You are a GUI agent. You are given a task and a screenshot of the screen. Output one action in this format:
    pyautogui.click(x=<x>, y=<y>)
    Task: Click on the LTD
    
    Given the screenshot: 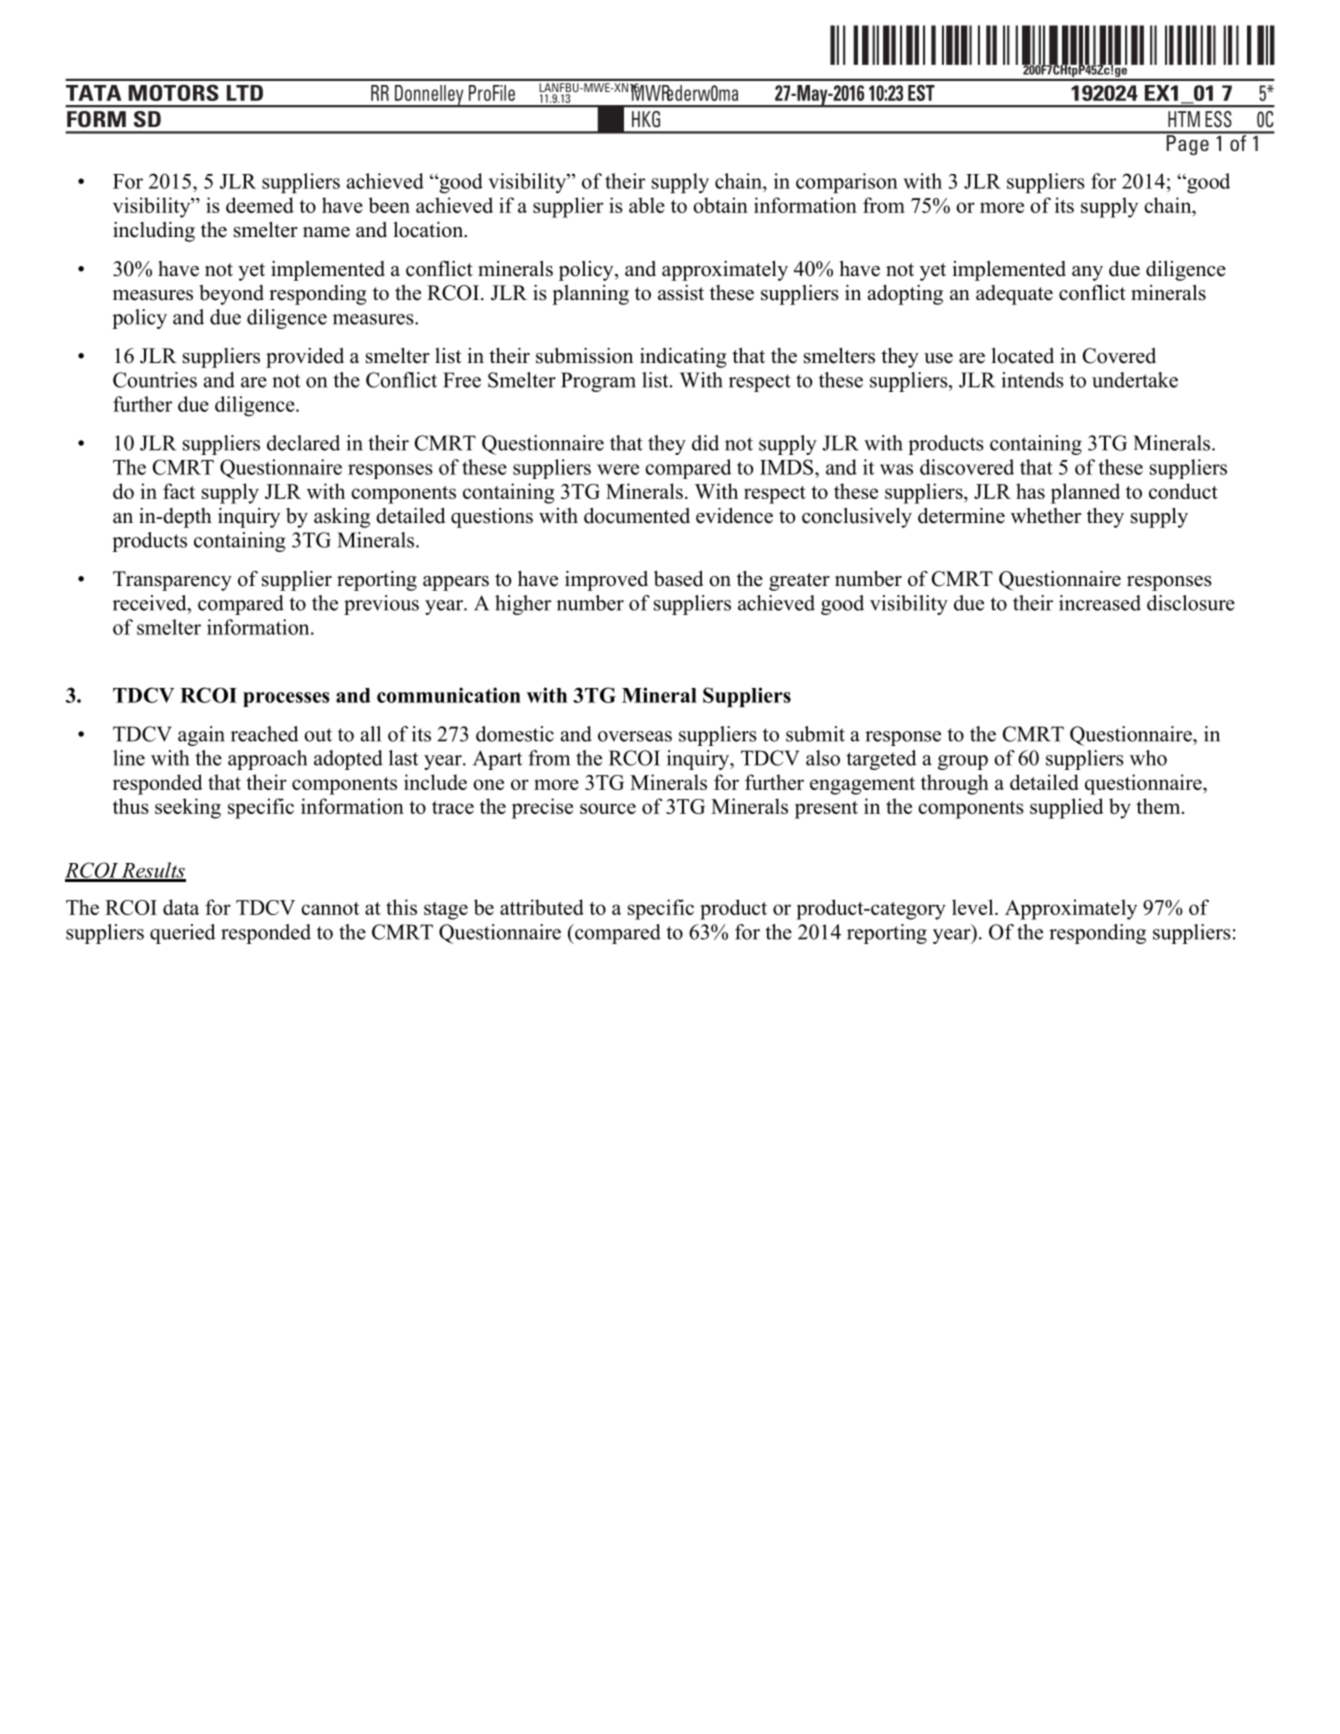 What is the action you would take?
    pyautogui.click(x=245, y=93)
